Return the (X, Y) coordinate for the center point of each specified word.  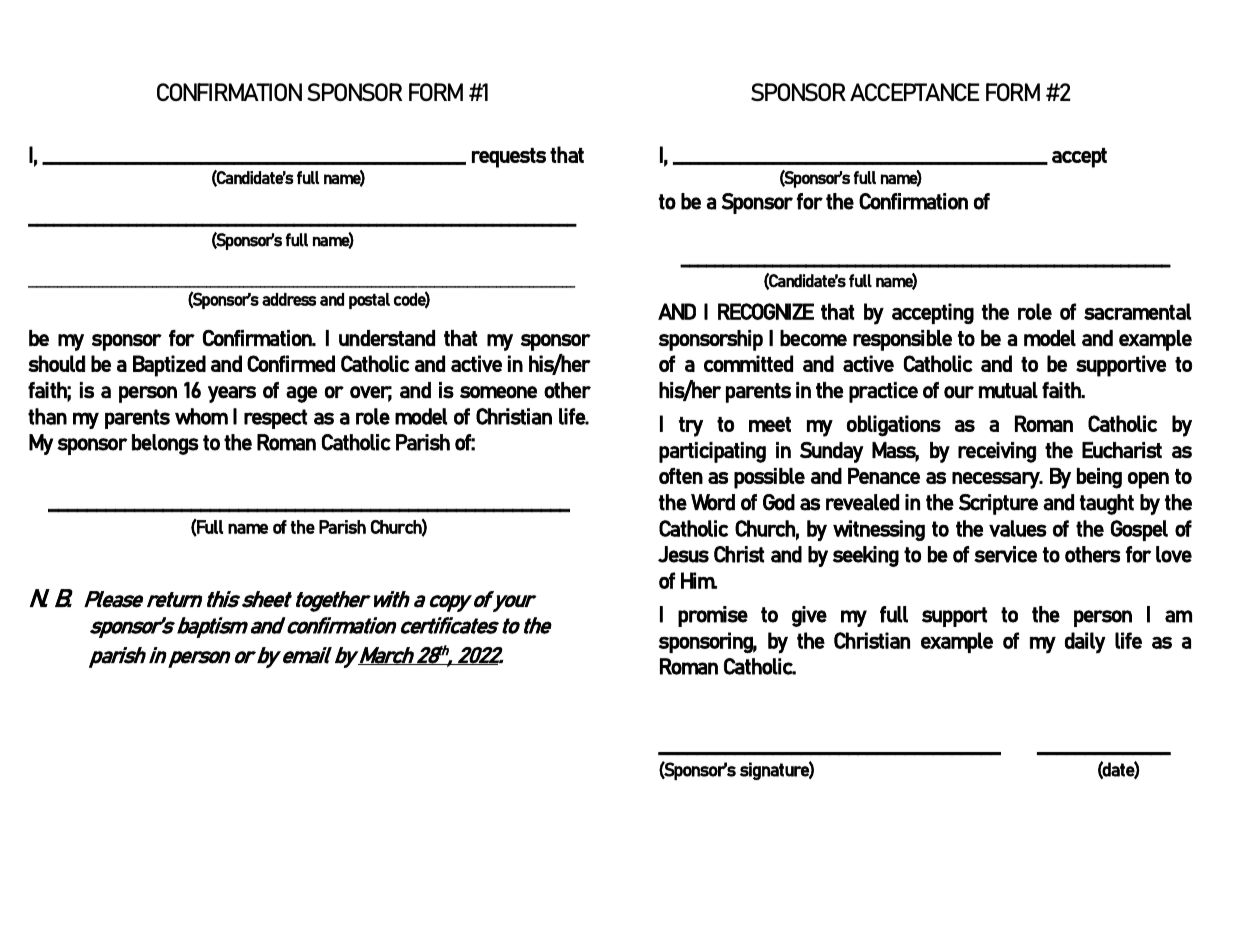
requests (509, 158)
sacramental (1137, 311)
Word (713, 502)
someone (498, 392)
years (232, 394)
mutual (1008, 390)
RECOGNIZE (766, 311)
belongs (165, 444)
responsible (902, 340)
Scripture (998, 504)
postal (369, 301)
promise (713, 616)
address (289, 299)
